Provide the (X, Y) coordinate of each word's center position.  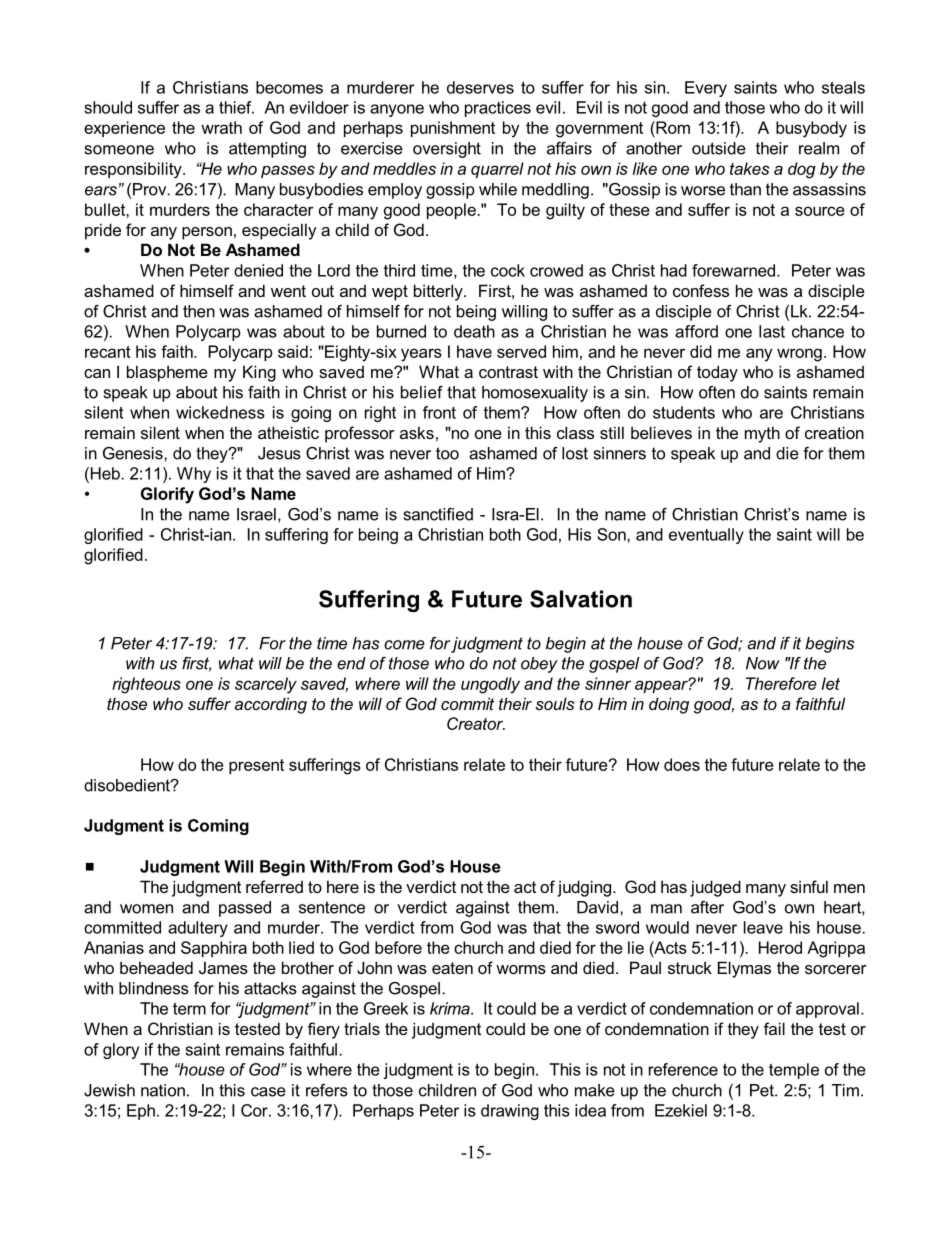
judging (584, 888)
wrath (221, 127)
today (717, 373)
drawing (510, 1112)
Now (763, 663)
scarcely (266, 685)
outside (719, 148)
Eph (141, 1112)
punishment (453, 129)
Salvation (581, 599)
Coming (218, 827)
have (474, 351)
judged (715, 888)
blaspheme (167, 373)
